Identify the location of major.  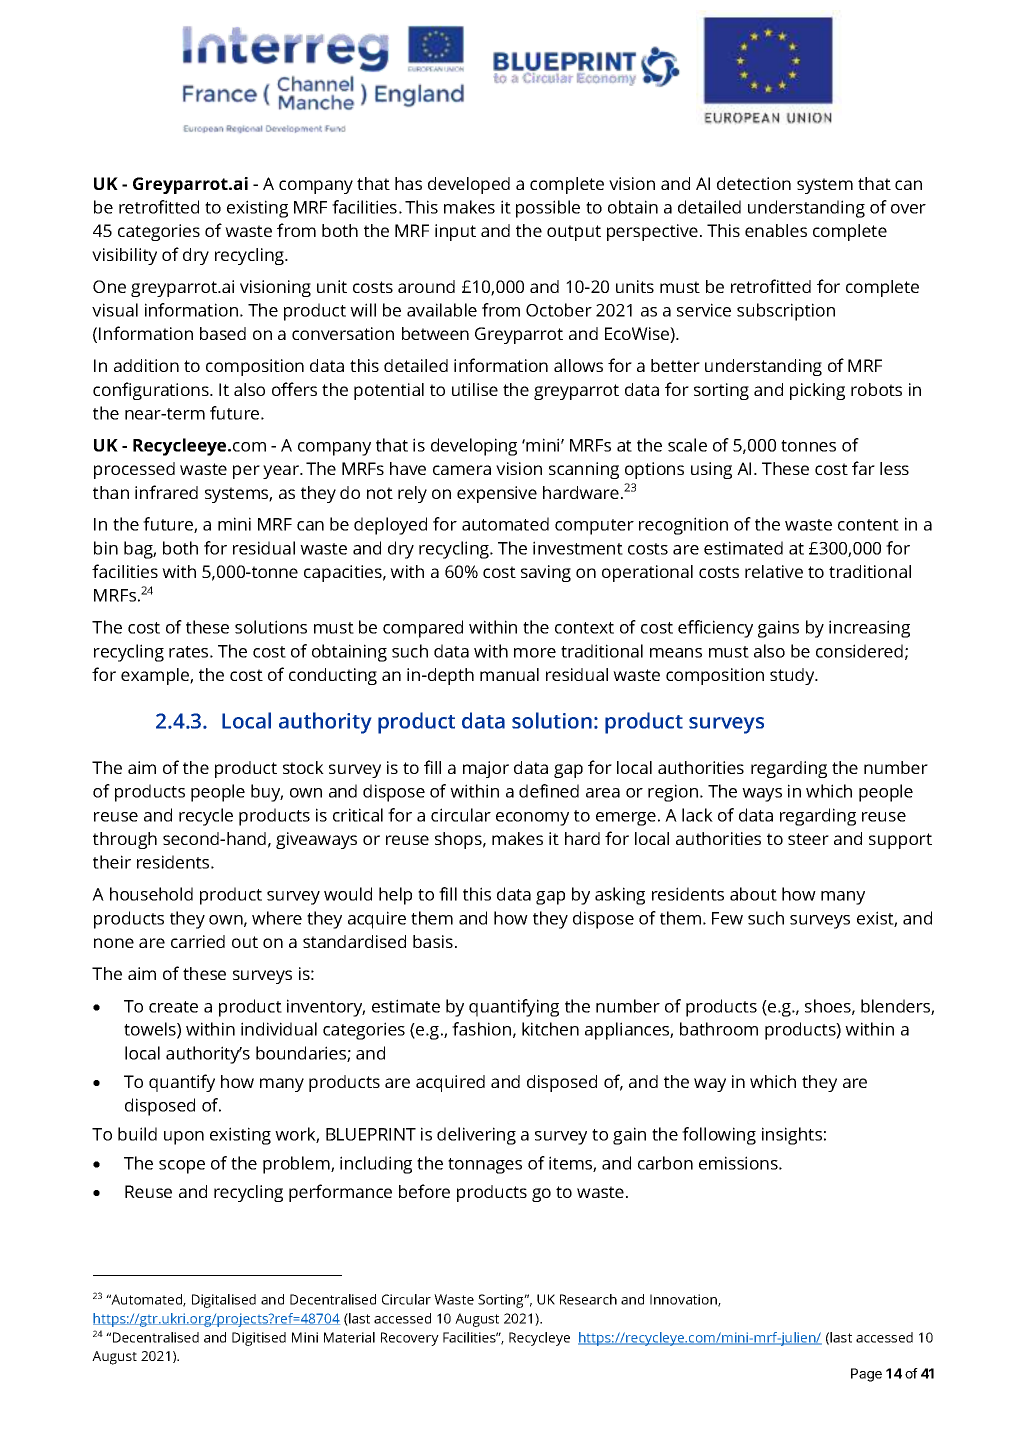
(486, 769).
